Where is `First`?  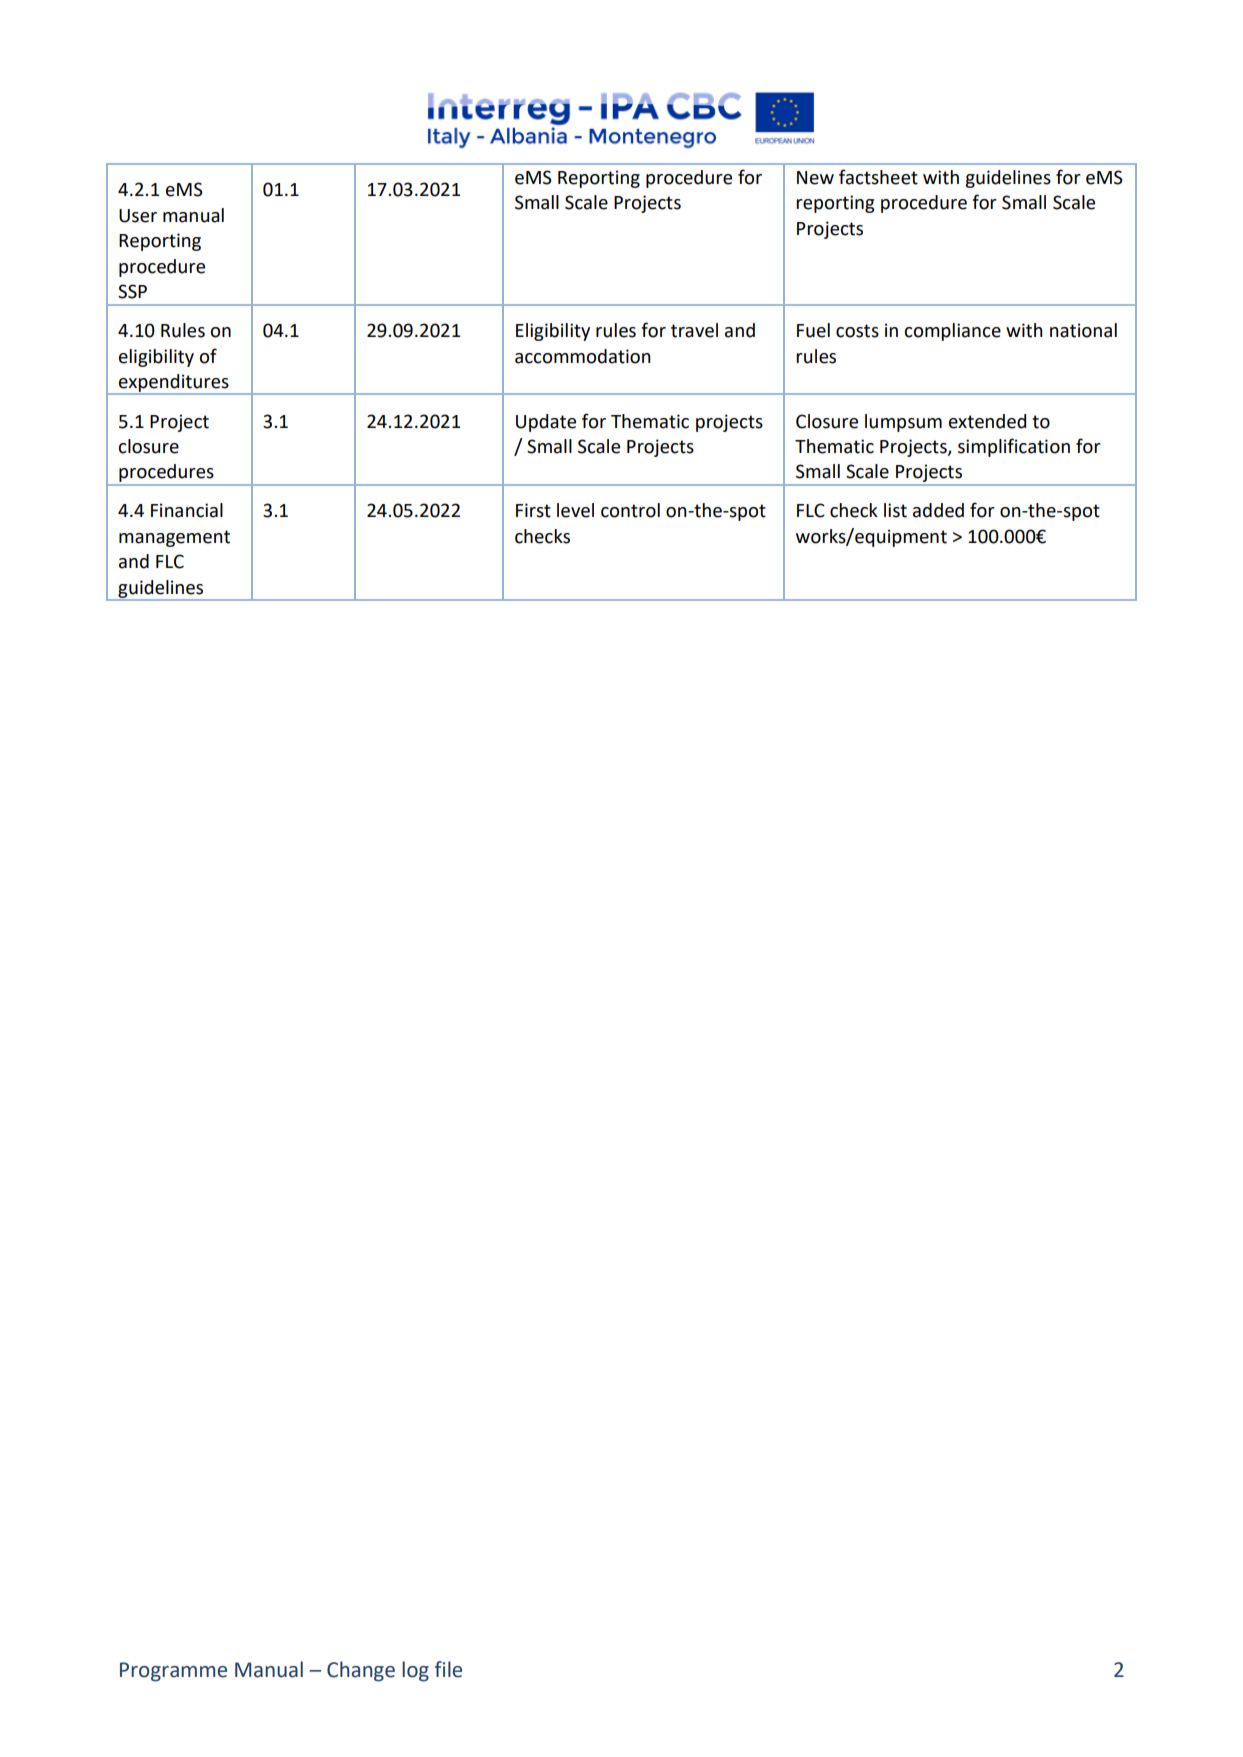
First is located at coordinates (533, 510).
